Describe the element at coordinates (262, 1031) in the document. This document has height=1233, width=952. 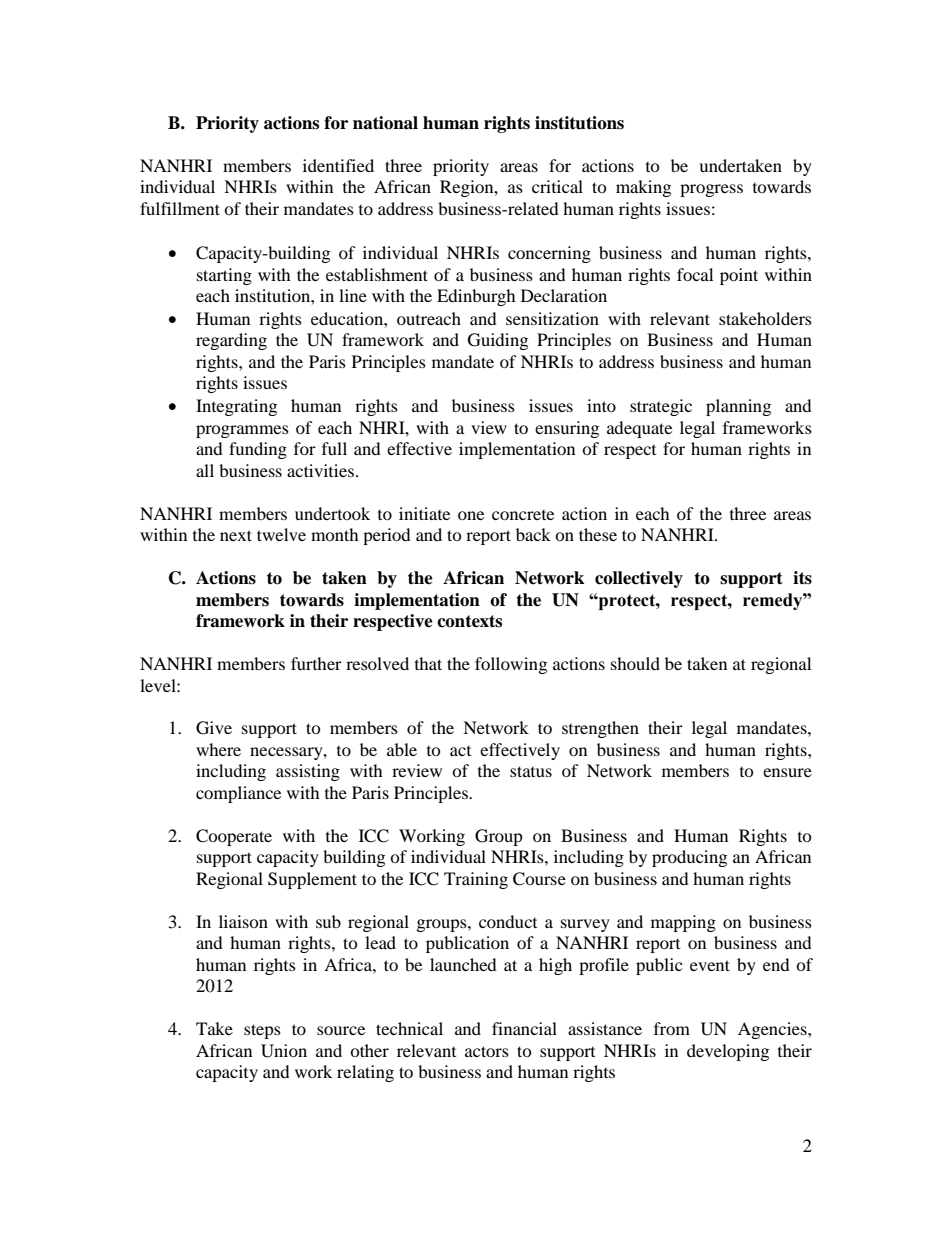
I see `steps` at that location.
